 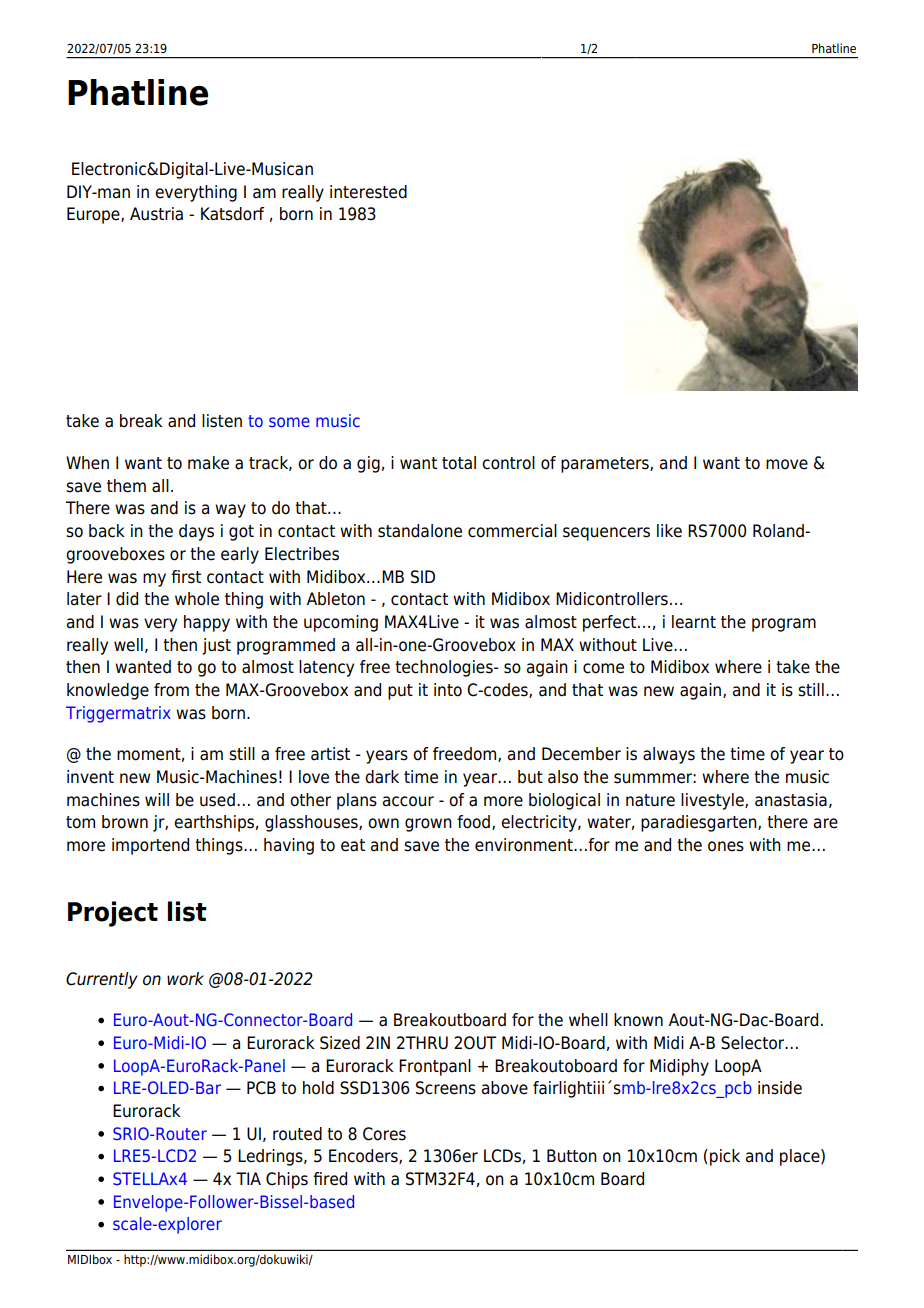 What do you see at coordinates (606, 465) in the image?
I see `parameters` at bounding box center [606, 465].
